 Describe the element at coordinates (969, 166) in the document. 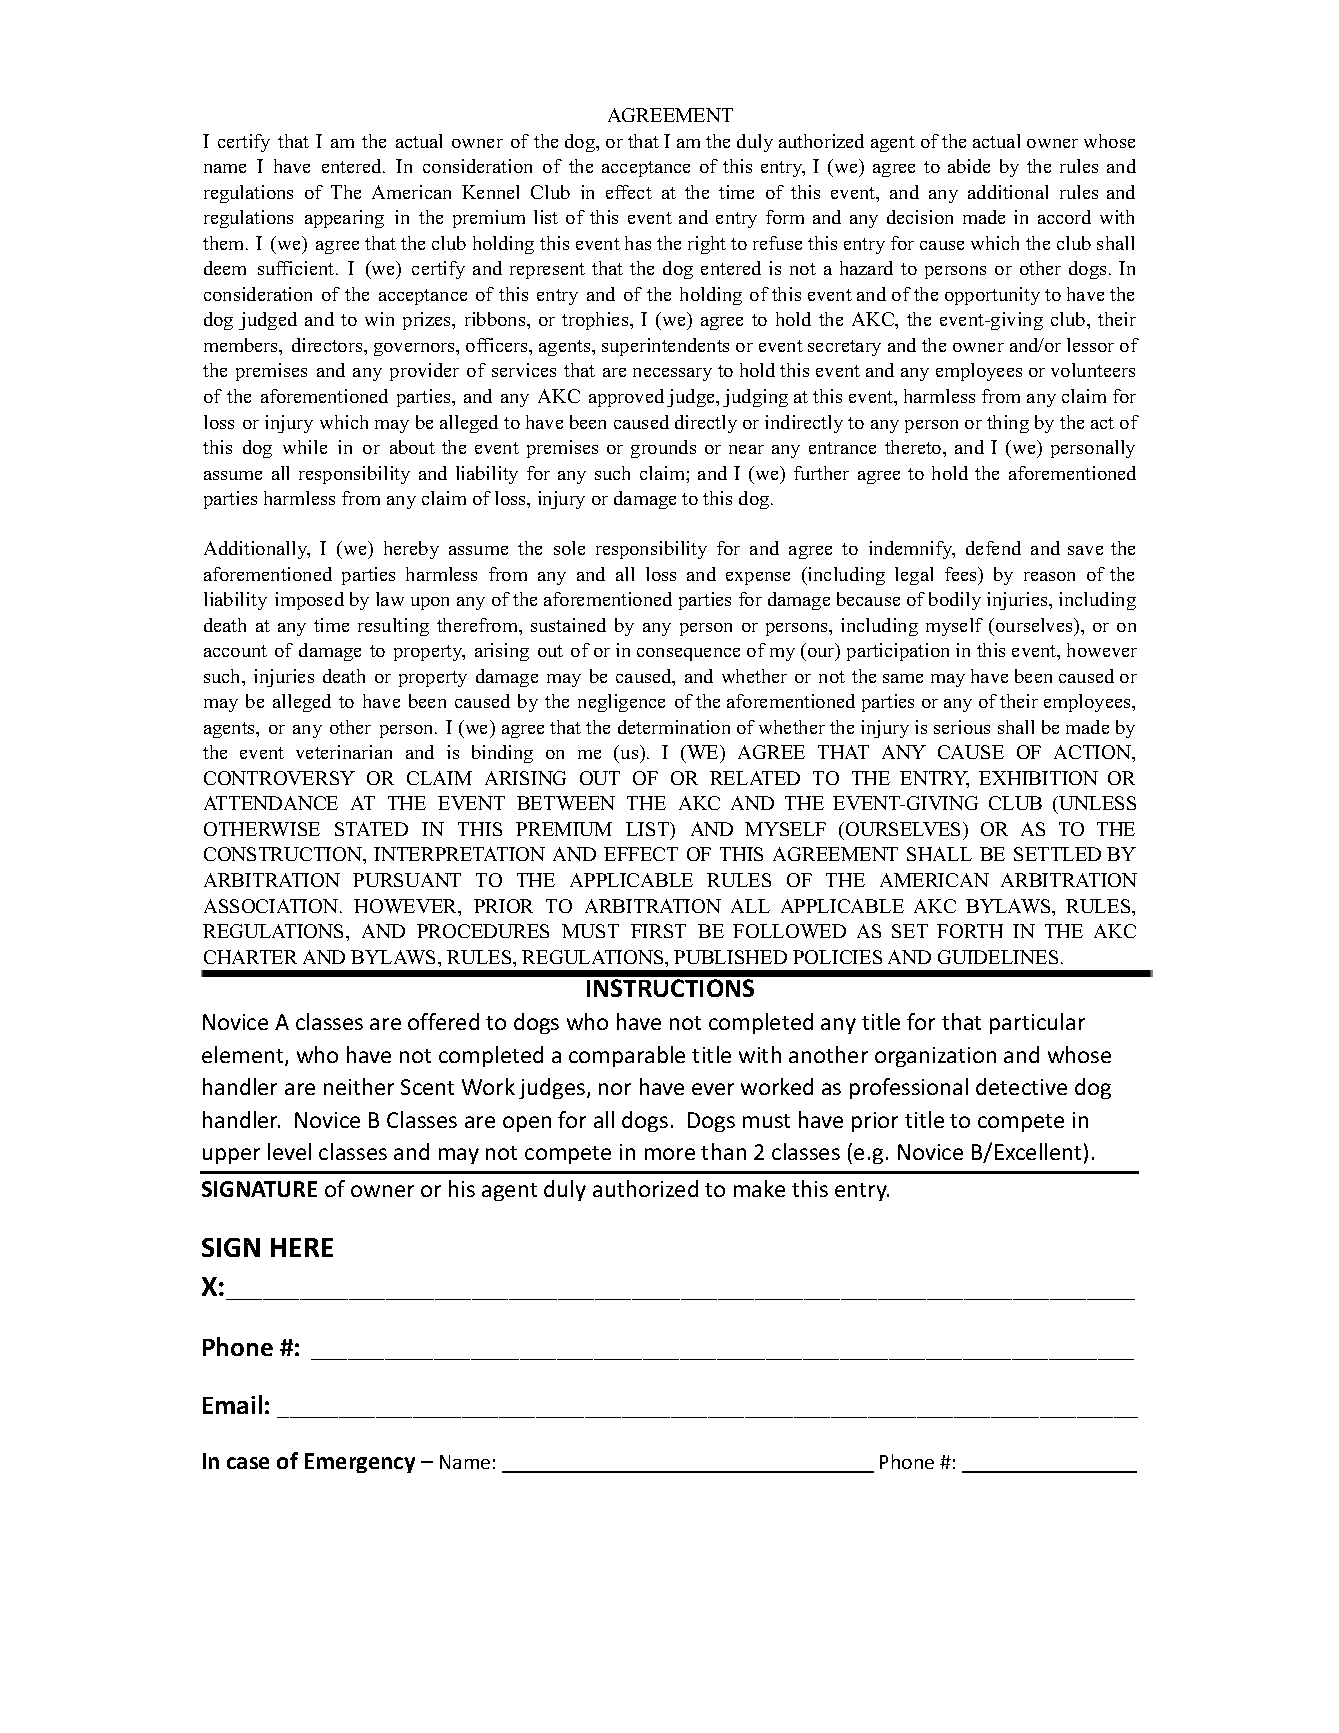

I see `abide` at that location.
